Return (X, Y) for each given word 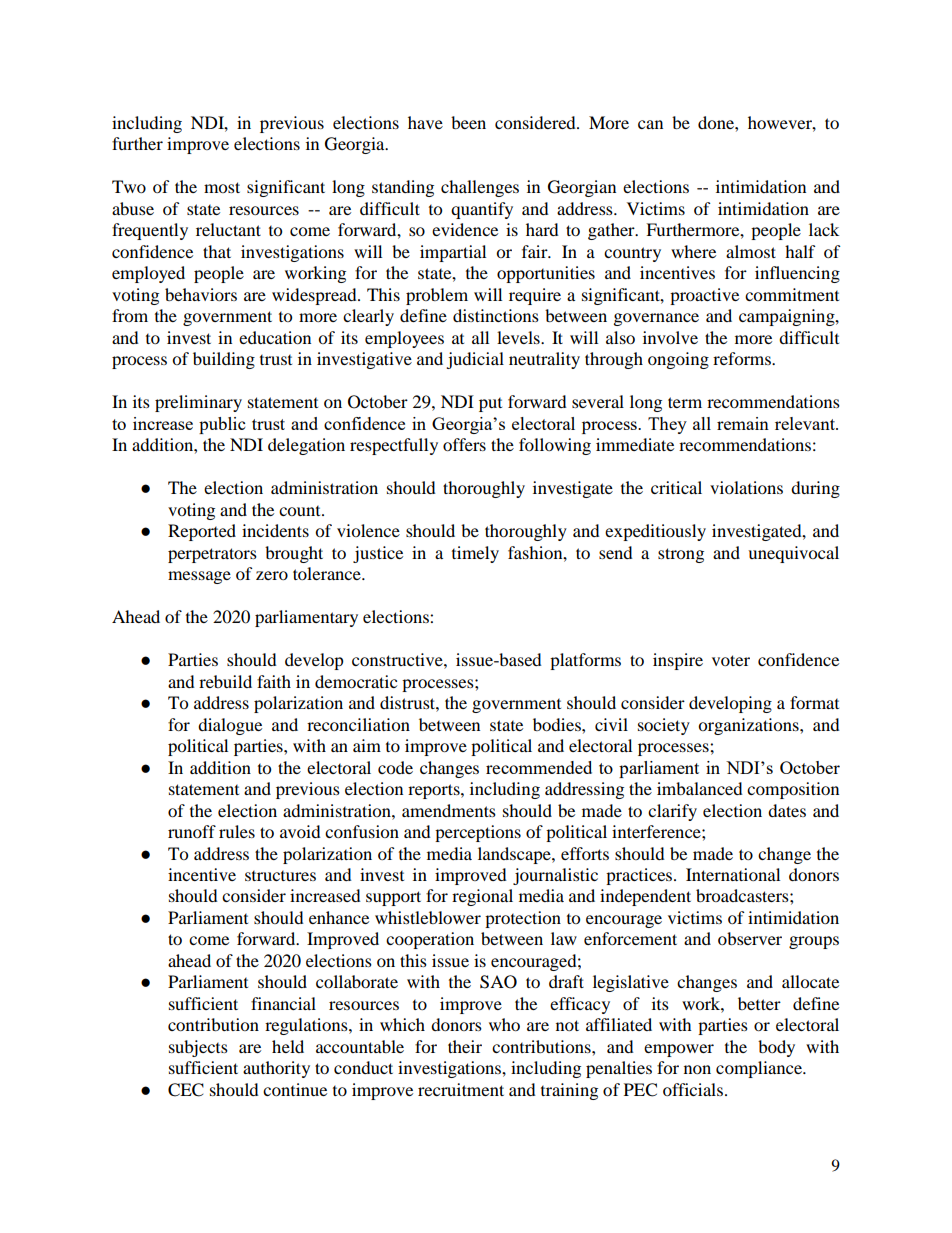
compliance (760, 1069)
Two (129, 186)
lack (824, 229)
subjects (198, 1048)
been (468, 122)
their (465, 1046)
